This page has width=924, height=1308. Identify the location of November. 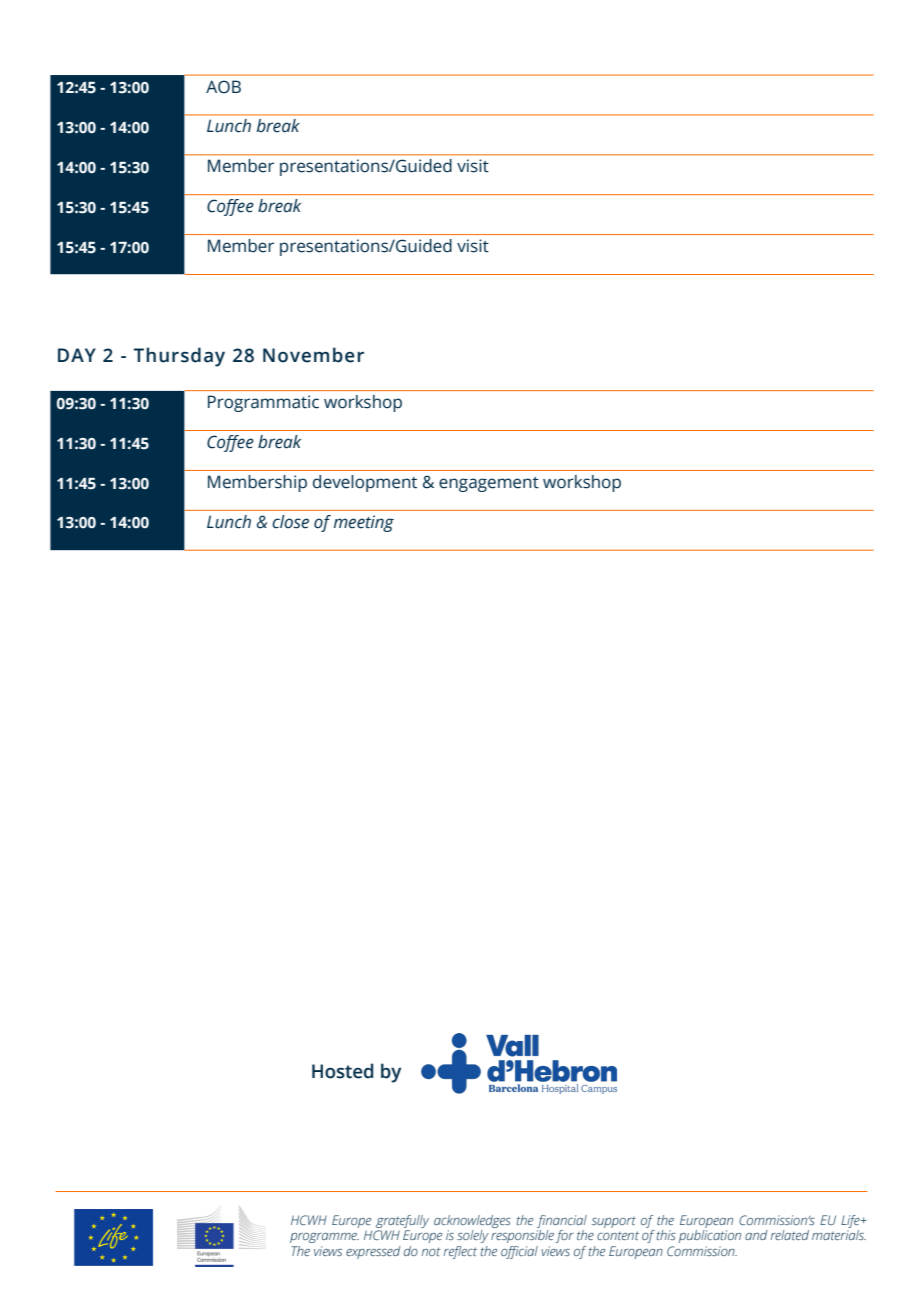
(313, 355).
